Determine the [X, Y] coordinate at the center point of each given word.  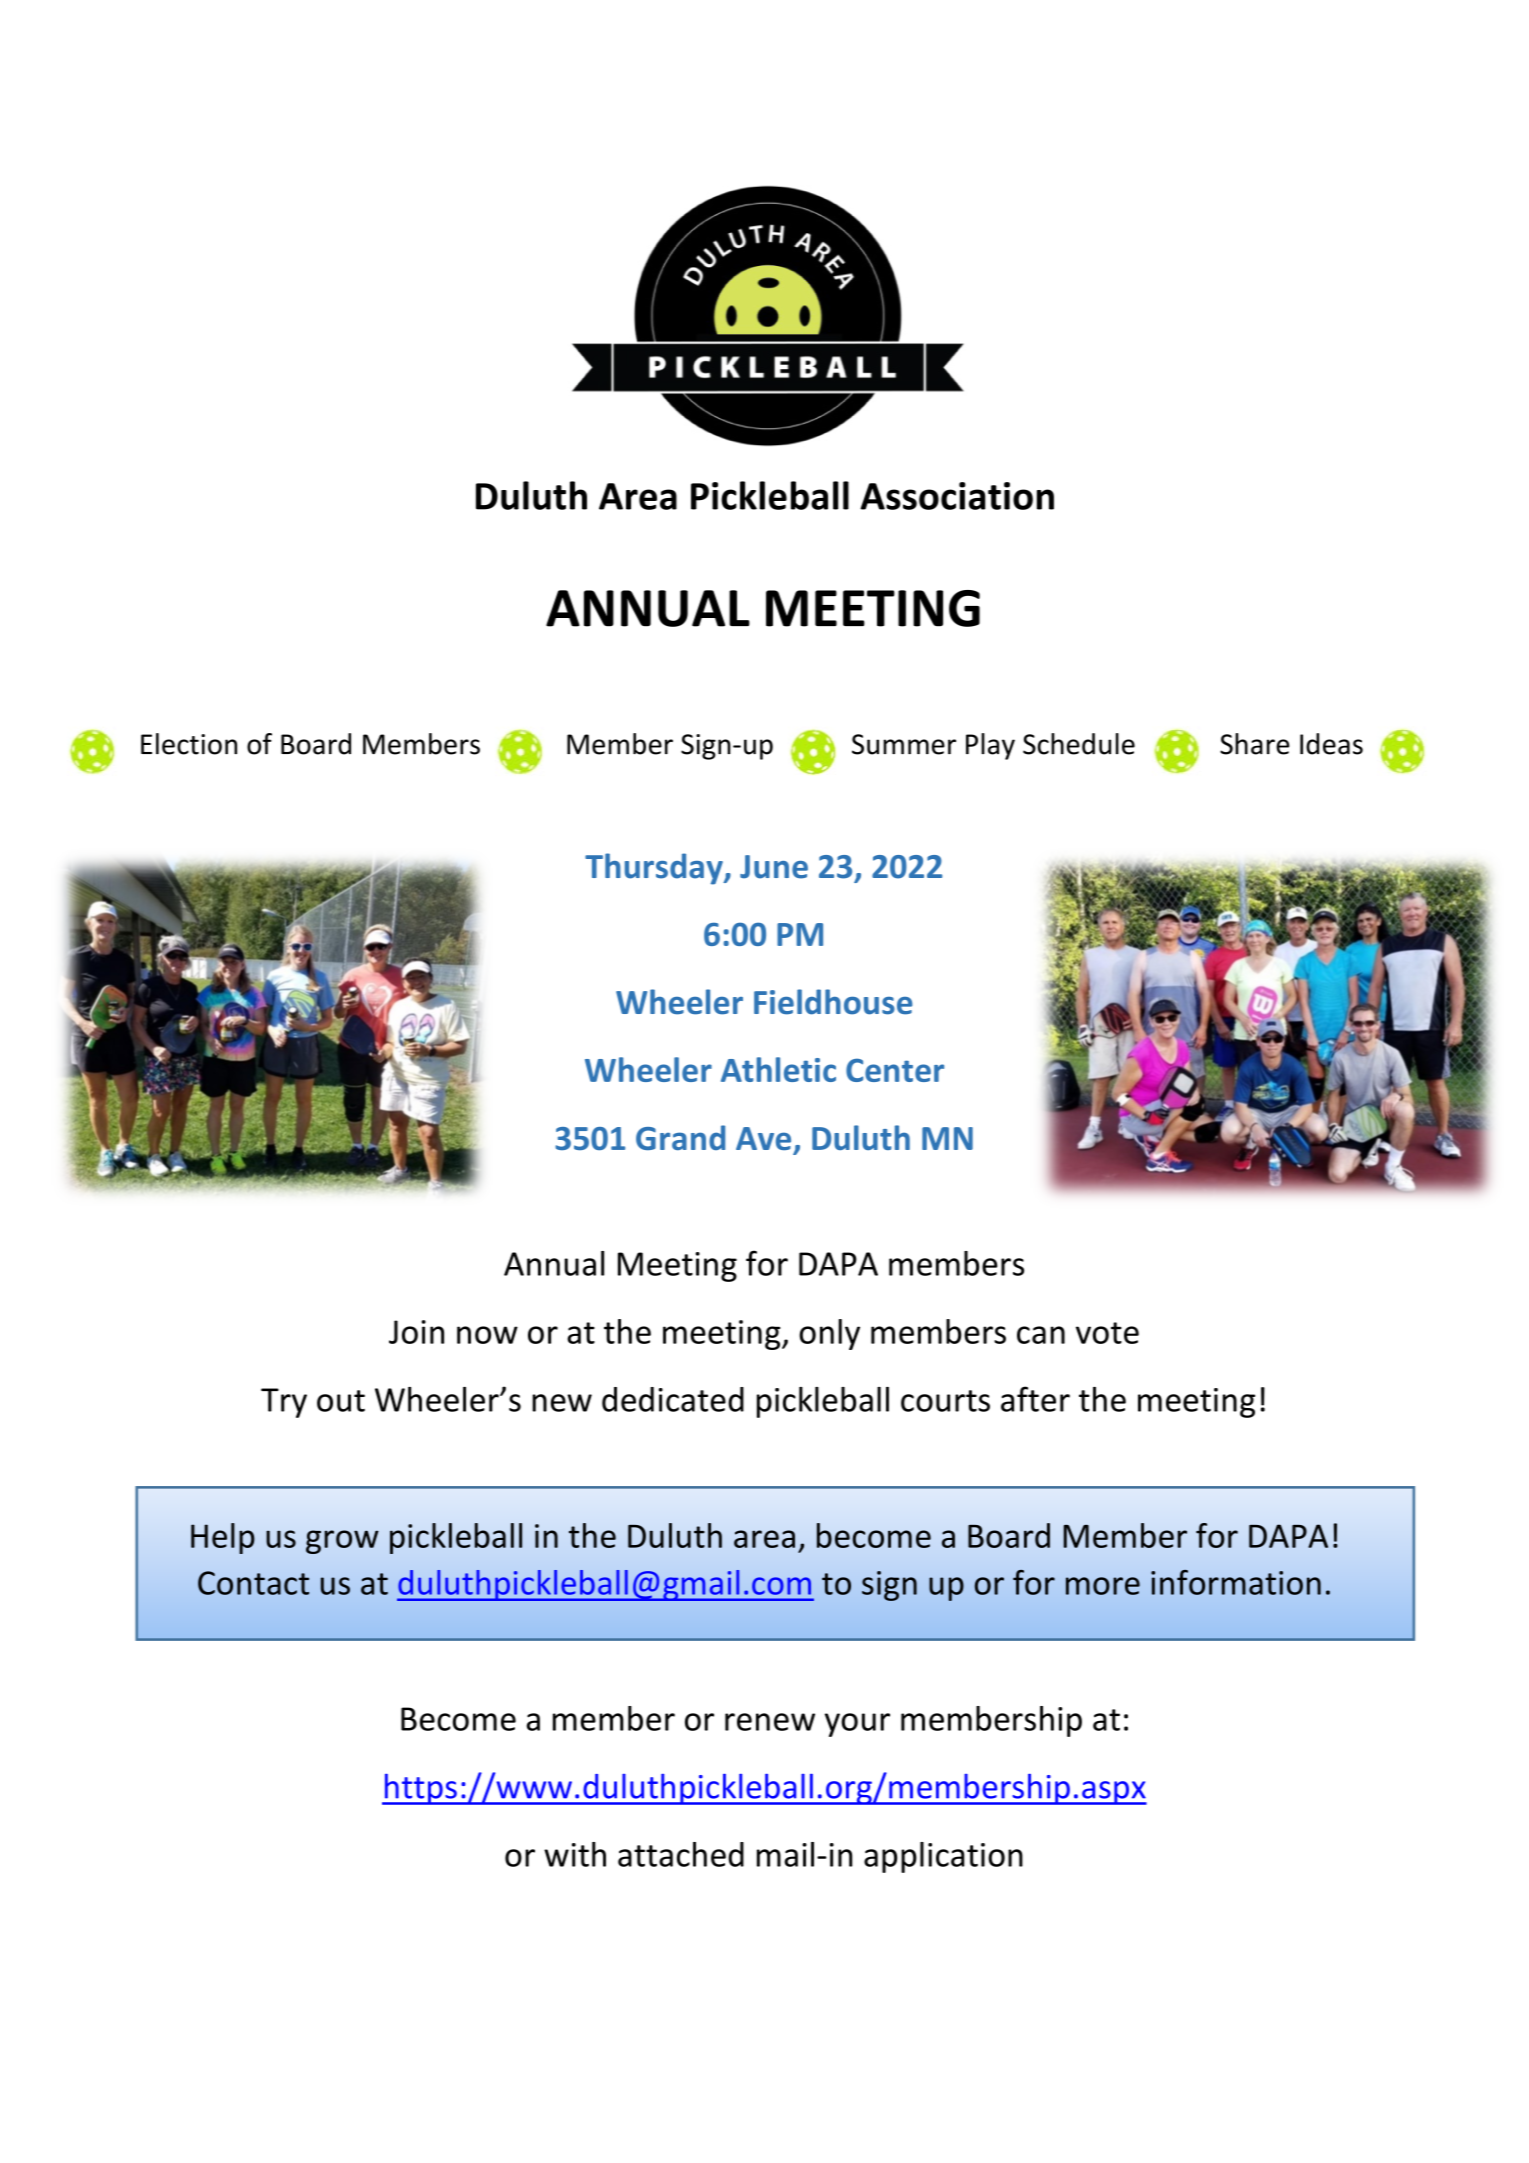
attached [681, 1854]
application [943, 1857]
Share [1255, 744]
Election [189, 744]
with [575, 1854]
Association [957, 496]
